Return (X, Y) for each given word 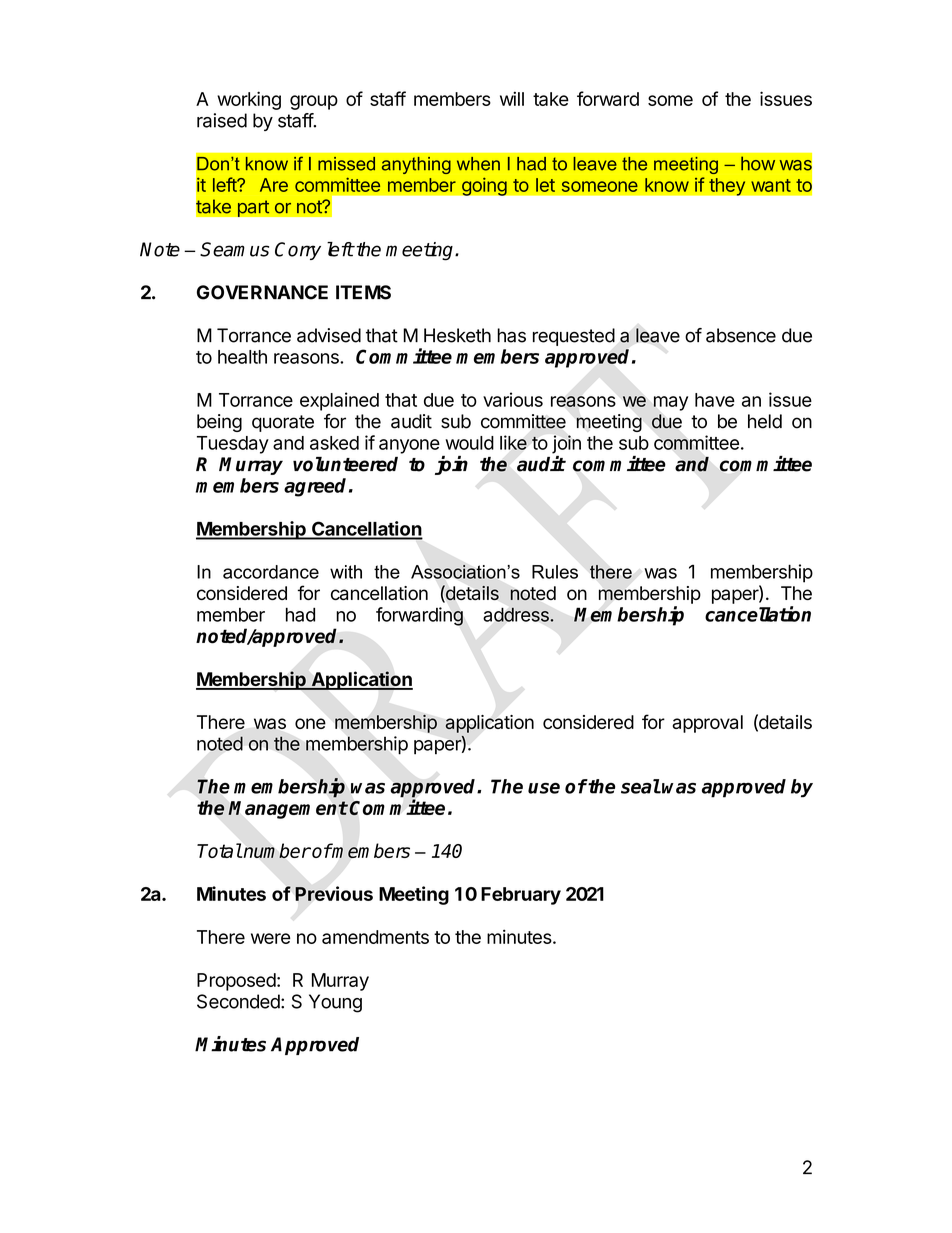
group (314, 102)
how (758, 163)
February (521, 896)
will (512, 98)
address (517, 614)
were (270, 938)
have (715, 400)
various (513, 399)
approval (707, 724)
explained (339, 401)
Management (288, 810)
